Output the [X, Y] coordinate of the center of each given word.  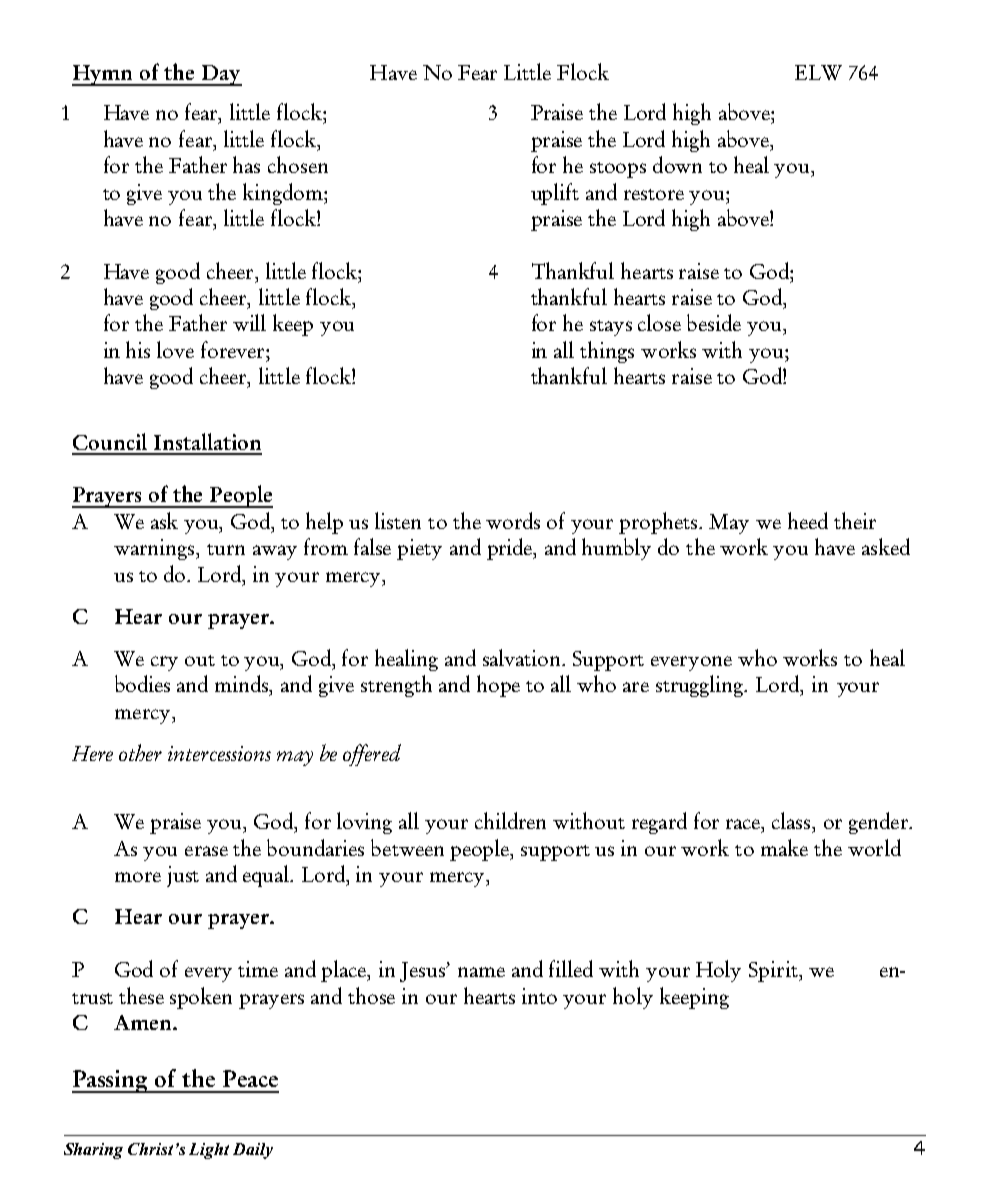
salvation [523, 657]
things [607, 352]
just [183, 876]
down [677, 164]
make [784, 847]
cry [164, 663]
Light [209, 1151]
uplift [555, 194]
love [175, 349]
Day [220, 75]
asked [886, 546]
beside [714, 322]
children [510, 820]
